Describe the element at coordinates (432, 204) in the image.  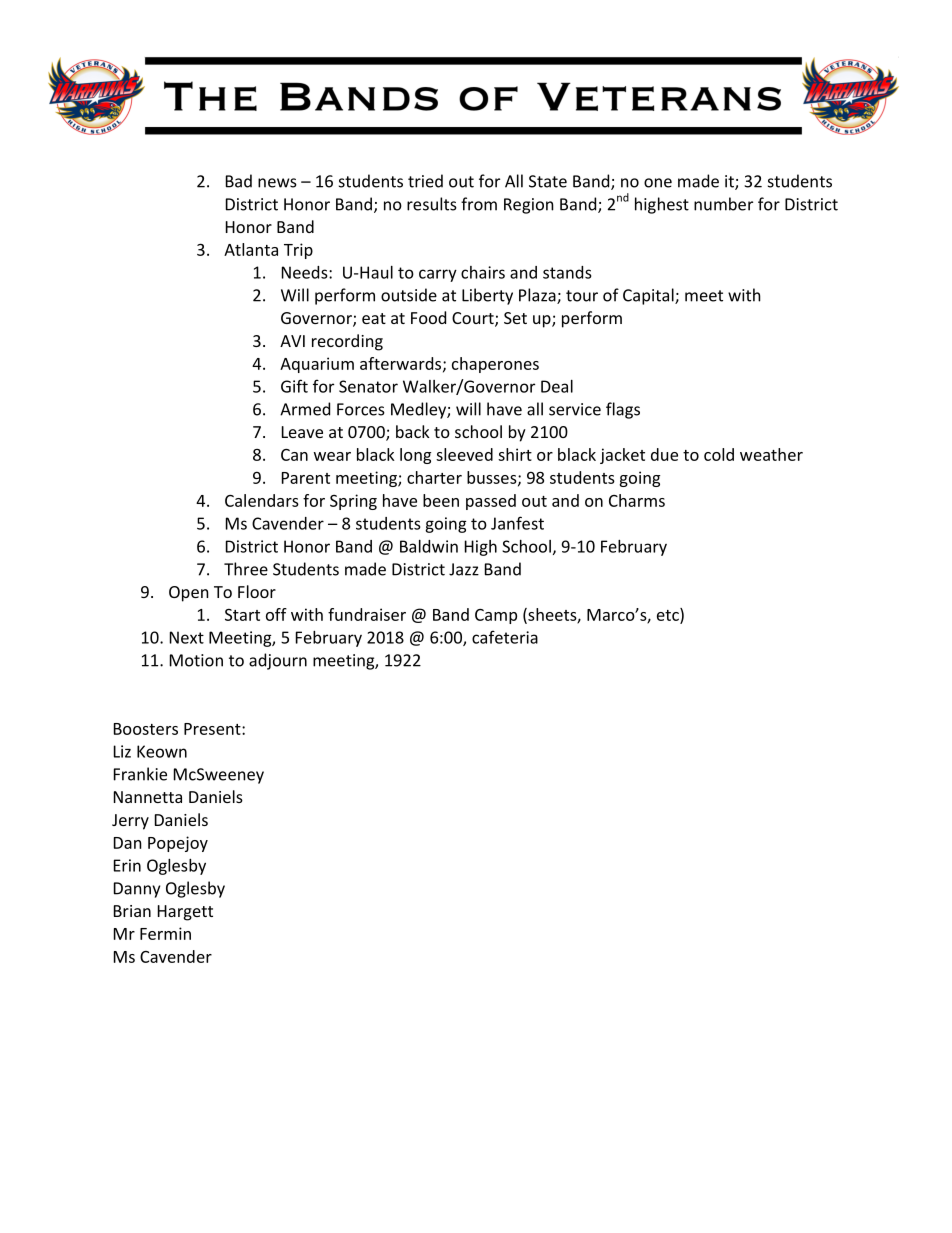
I see `results` at that location.
